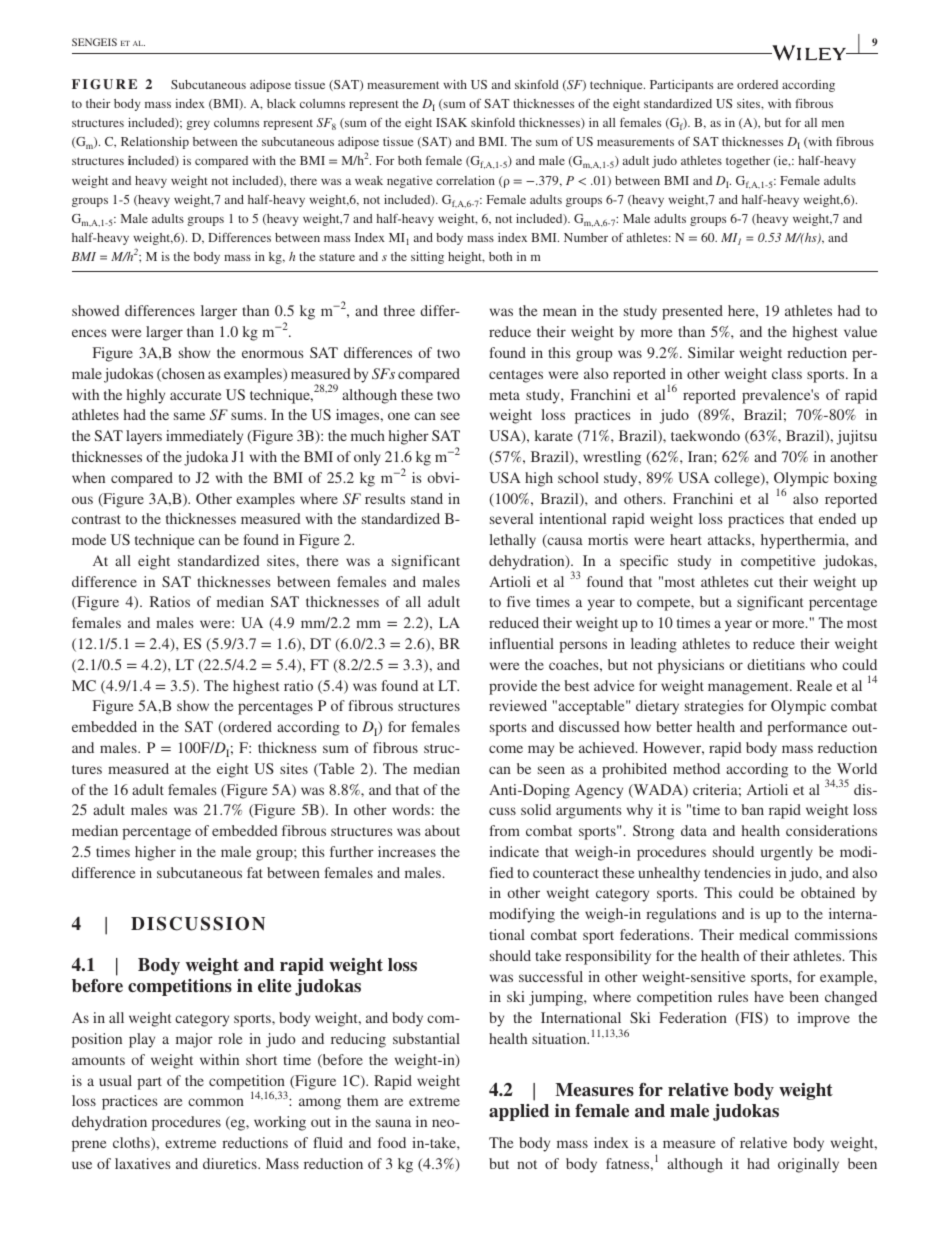 The height and width of the image is (1251, 952). What do you see at coordinates (352, 851) in the image?
I see `further` at bounding box center [352, 851].
